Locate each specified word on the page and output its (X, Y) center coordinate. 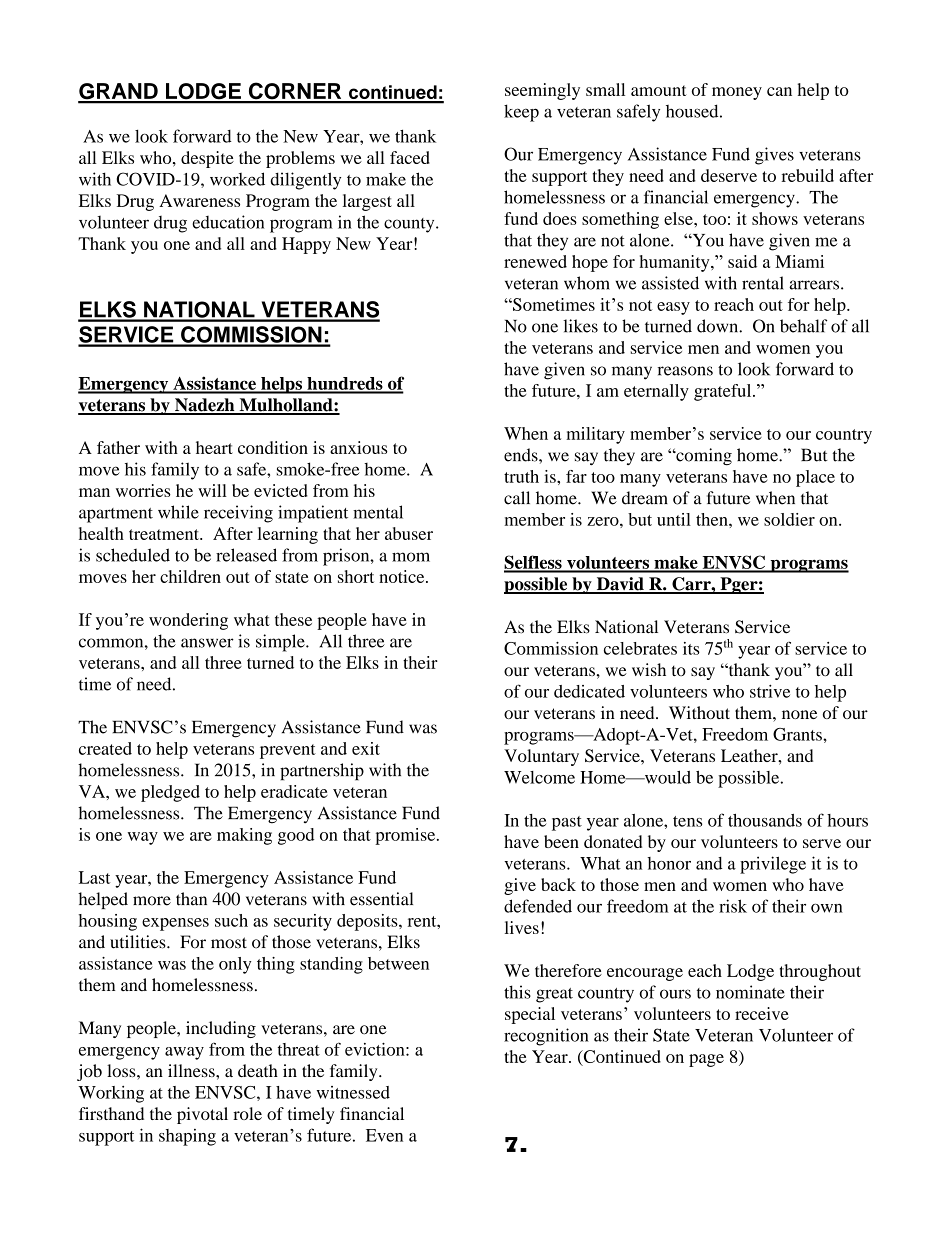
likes (580, 326)
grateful (724, 392)
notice (403, 576)
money (737, 93)
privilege (773, 865)
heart (214, 447)
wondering (188, 621)
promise (406, 836)
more (152, 901)
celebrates (640, 648)
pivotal (202, 1115)
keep (521, 113)
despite (207, 159)
